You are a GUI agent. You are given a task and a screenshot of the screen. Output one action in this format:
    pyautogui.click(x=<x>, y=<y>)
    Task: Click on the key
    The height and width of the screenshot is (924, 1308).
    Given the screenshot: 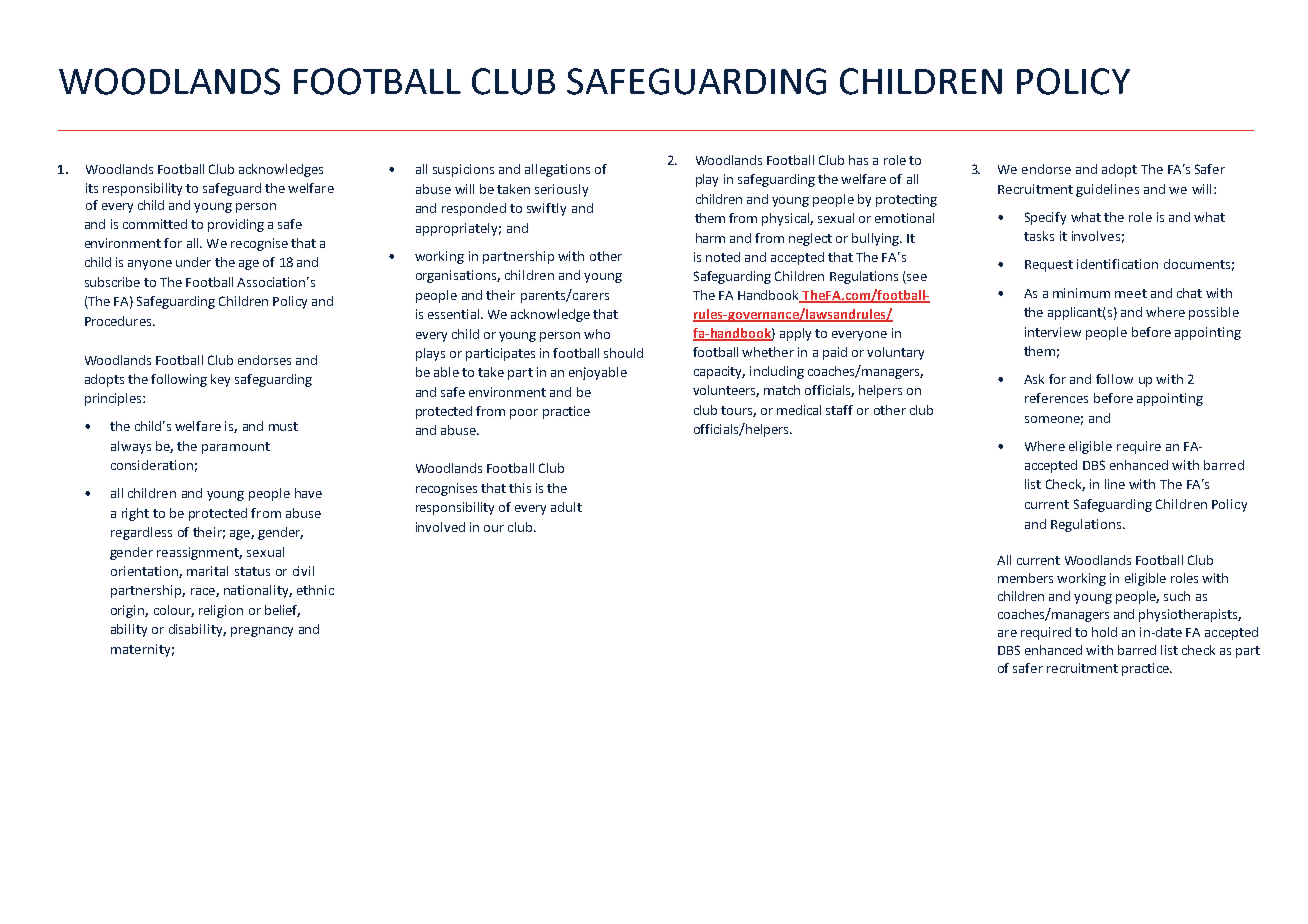 What is the action you would take?
    pyautogui.click(x=220, y=380)
